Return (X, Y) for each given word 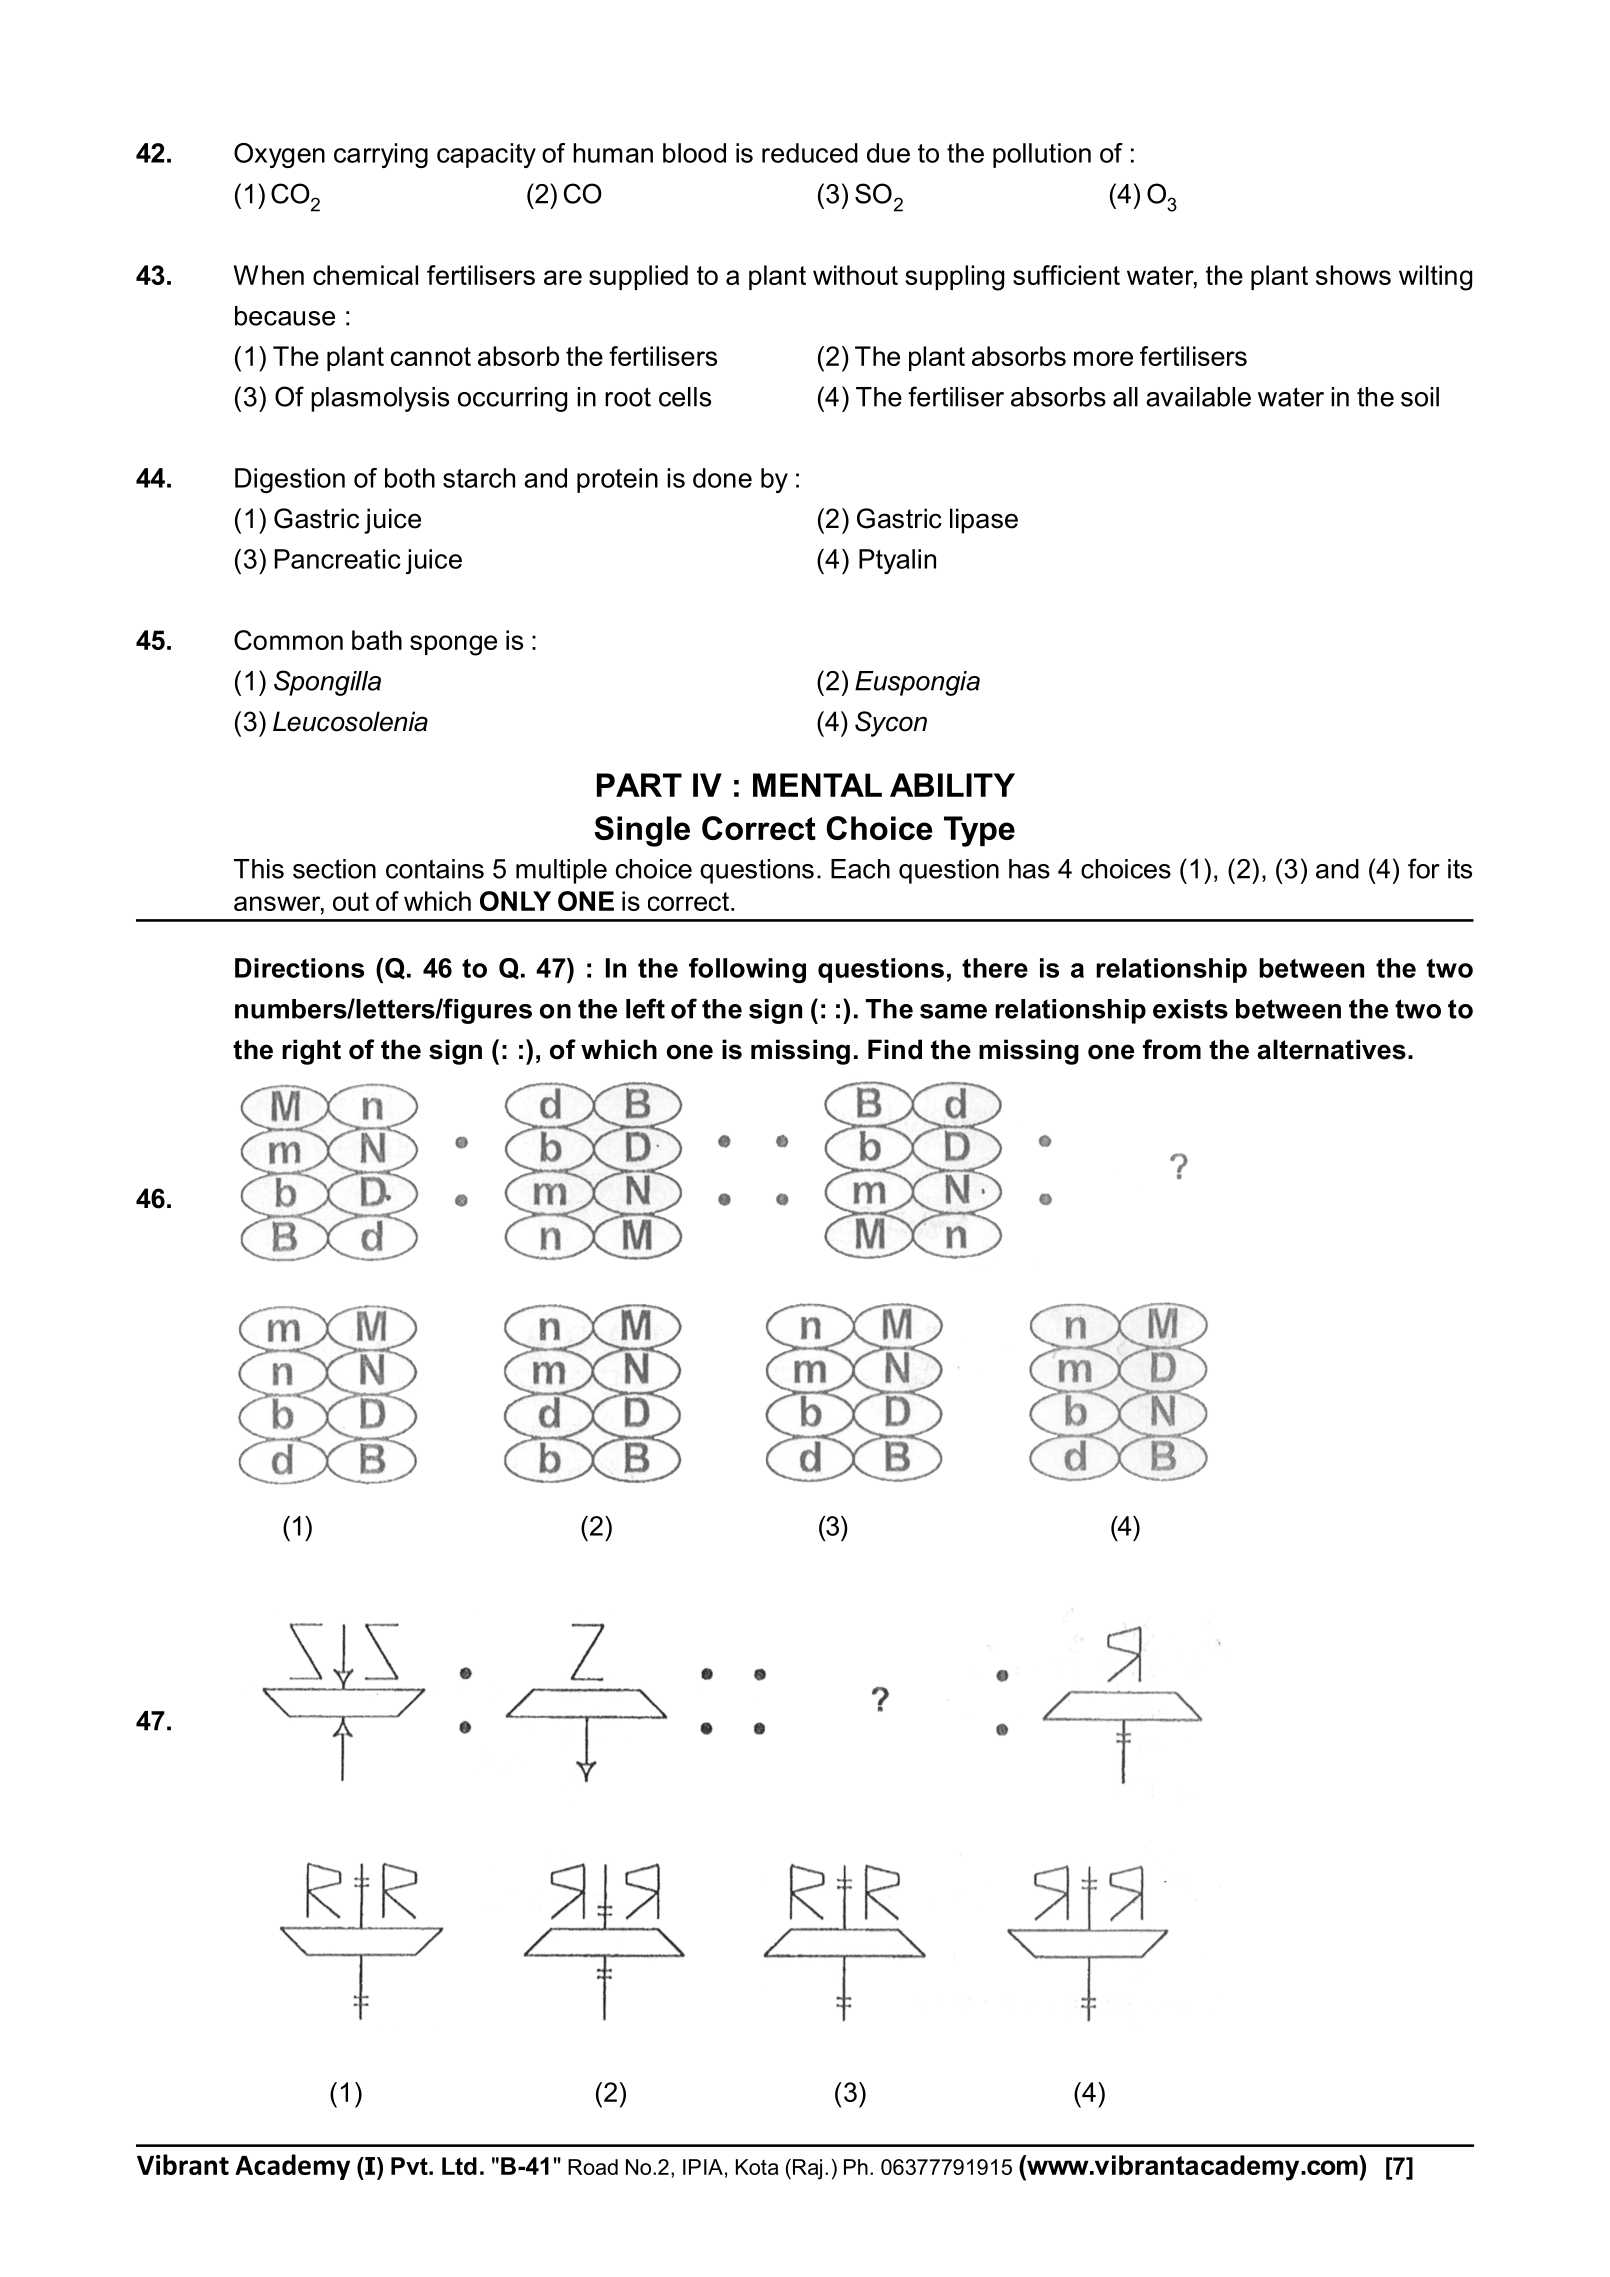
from (1172, 1049)
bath (377, 640)
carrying (381, 155)
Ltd (459, 2166)
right (311, 1052)
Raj (807, 2169)
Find (895, 1049)
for (1424, 868)
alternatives (1331, 1049)
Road (593, 2167)
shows (1353, 275)
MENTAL (817, 785)
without (855, 275)
